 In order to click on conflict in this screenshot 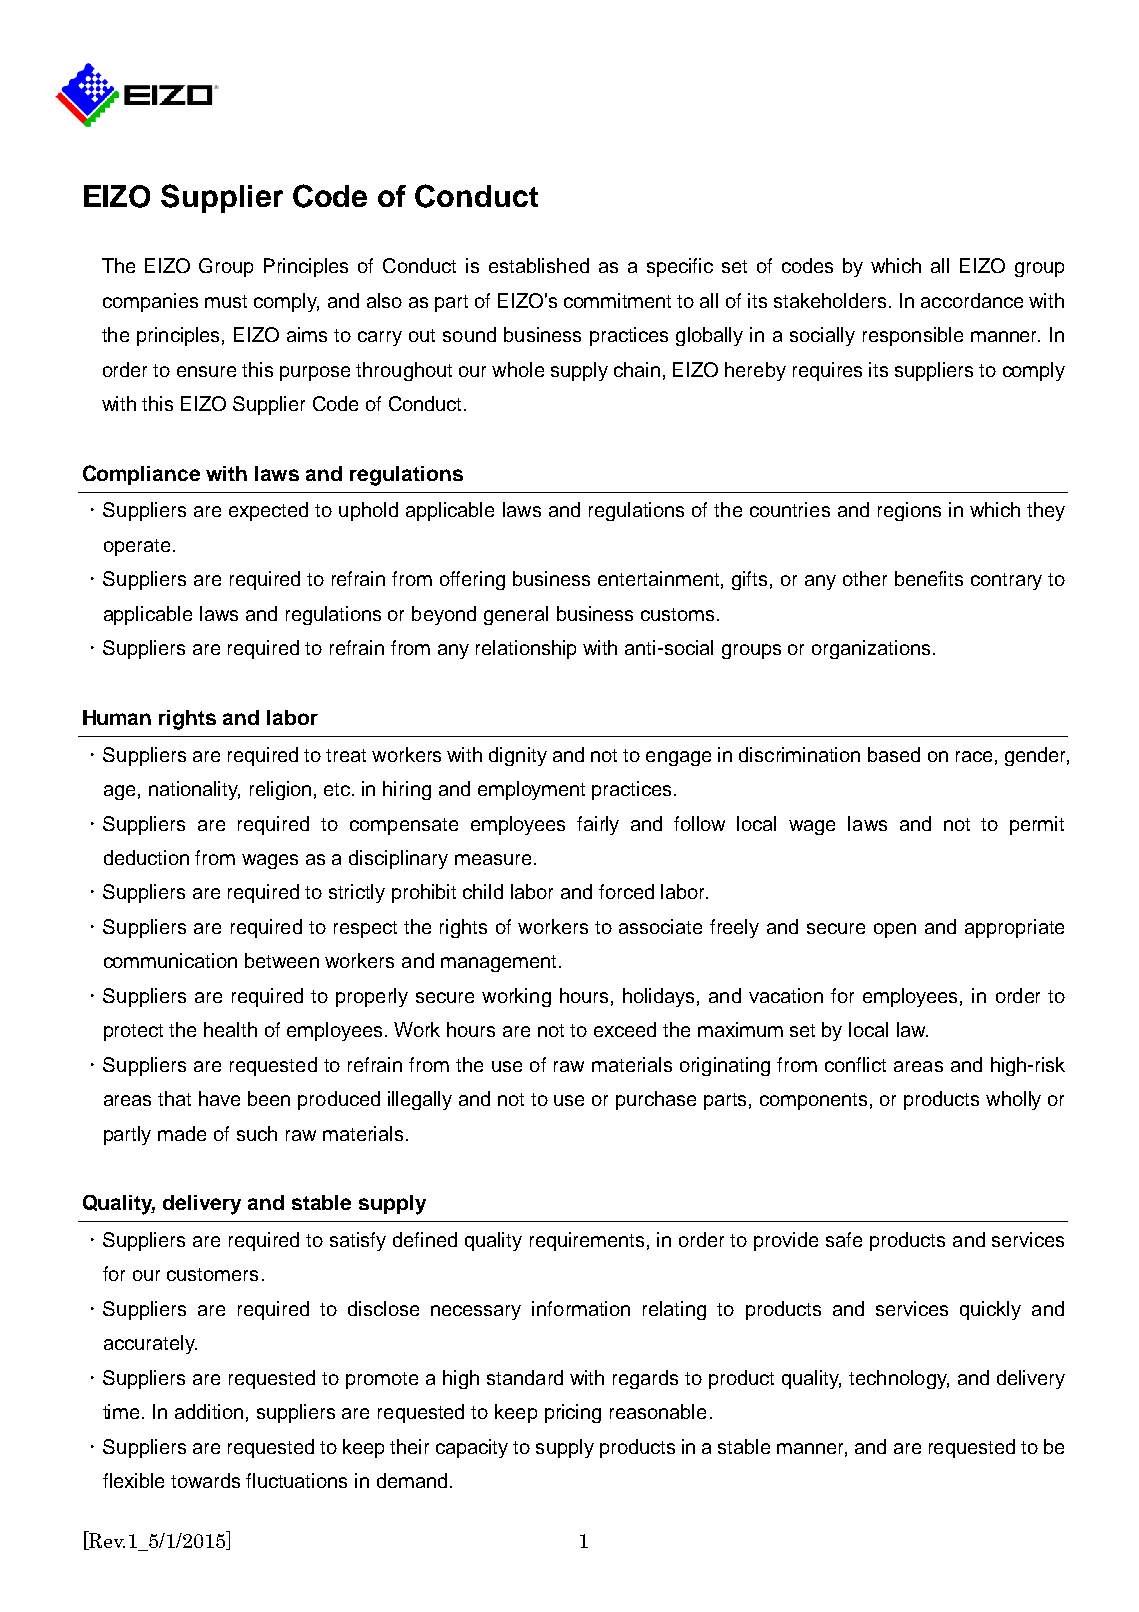, I will do `click(855, 1064)`.
